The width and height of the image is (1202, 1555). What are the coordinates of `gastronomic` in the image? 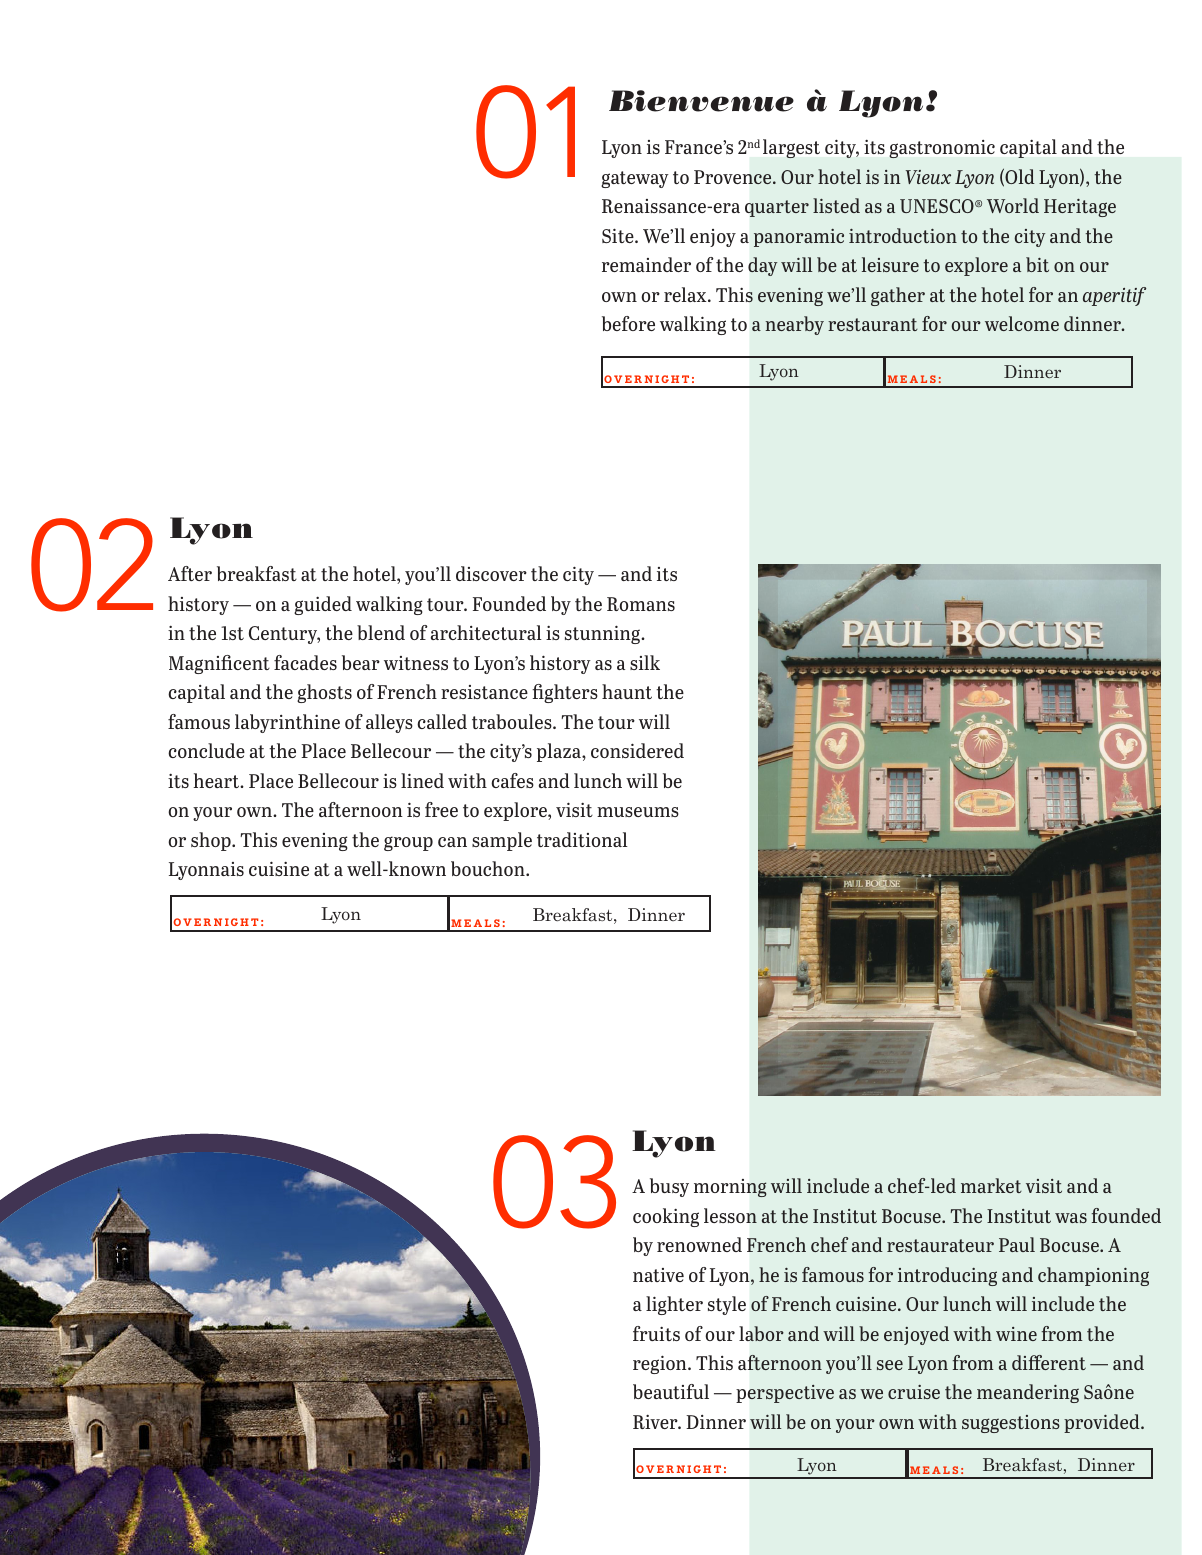 It's located at (942, 149).
